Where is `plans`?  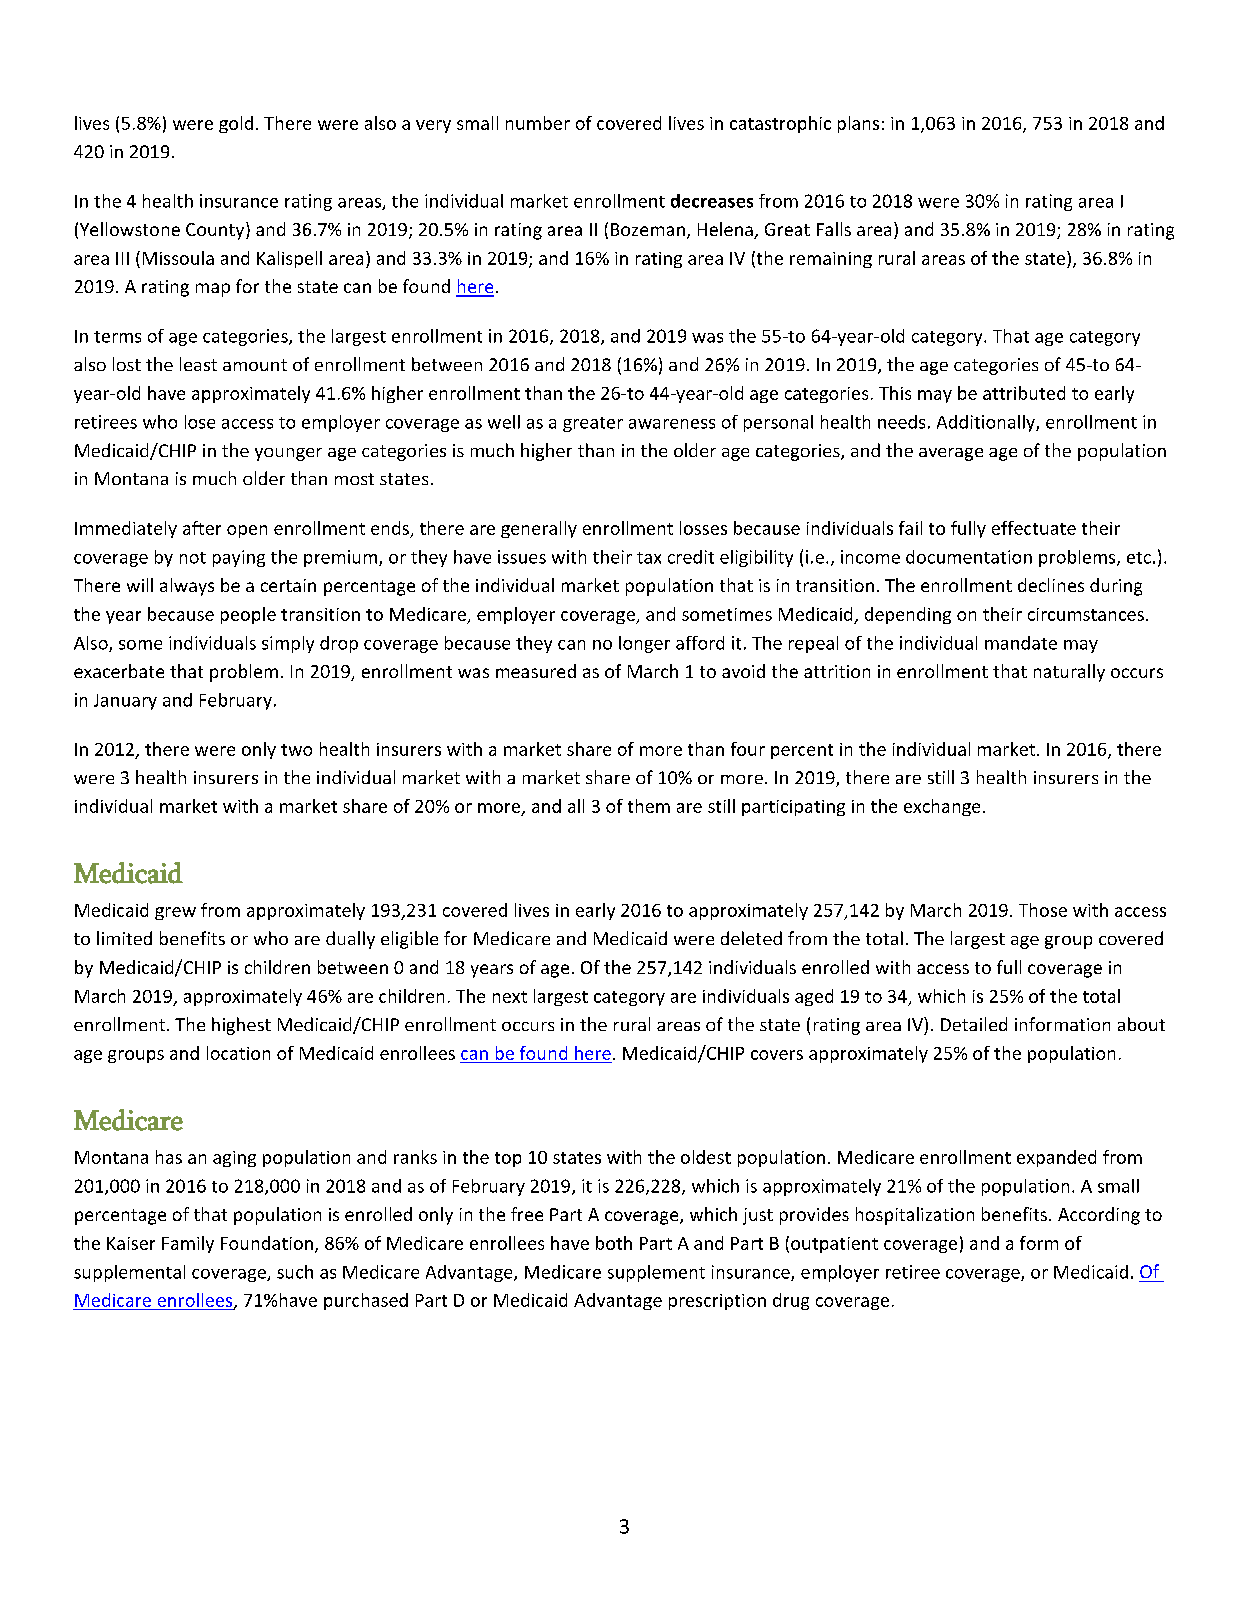
plans is located at coordinates (858, 124).
